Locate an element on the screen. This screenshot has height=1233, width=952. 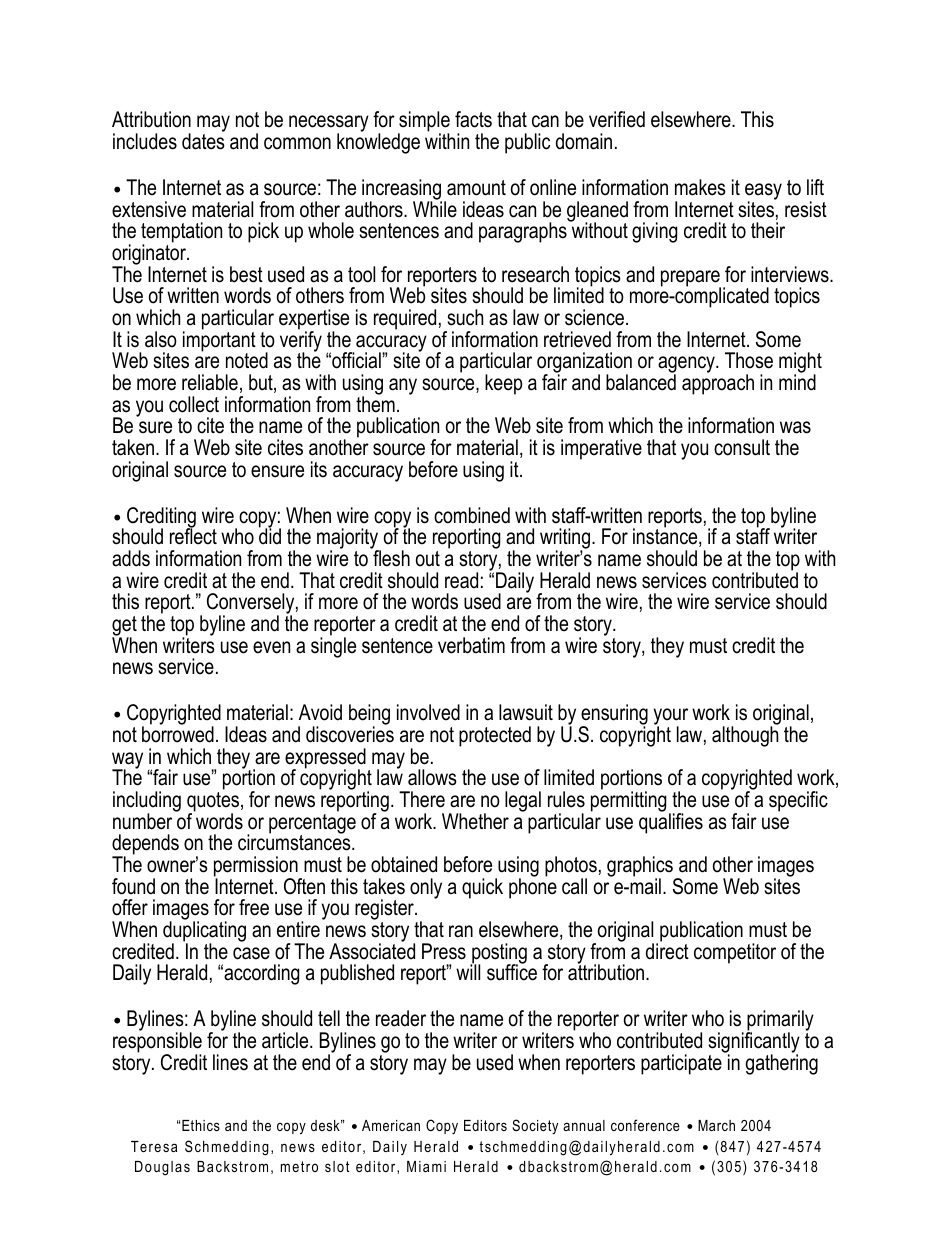
permission is located at coordinates (257, 867).
